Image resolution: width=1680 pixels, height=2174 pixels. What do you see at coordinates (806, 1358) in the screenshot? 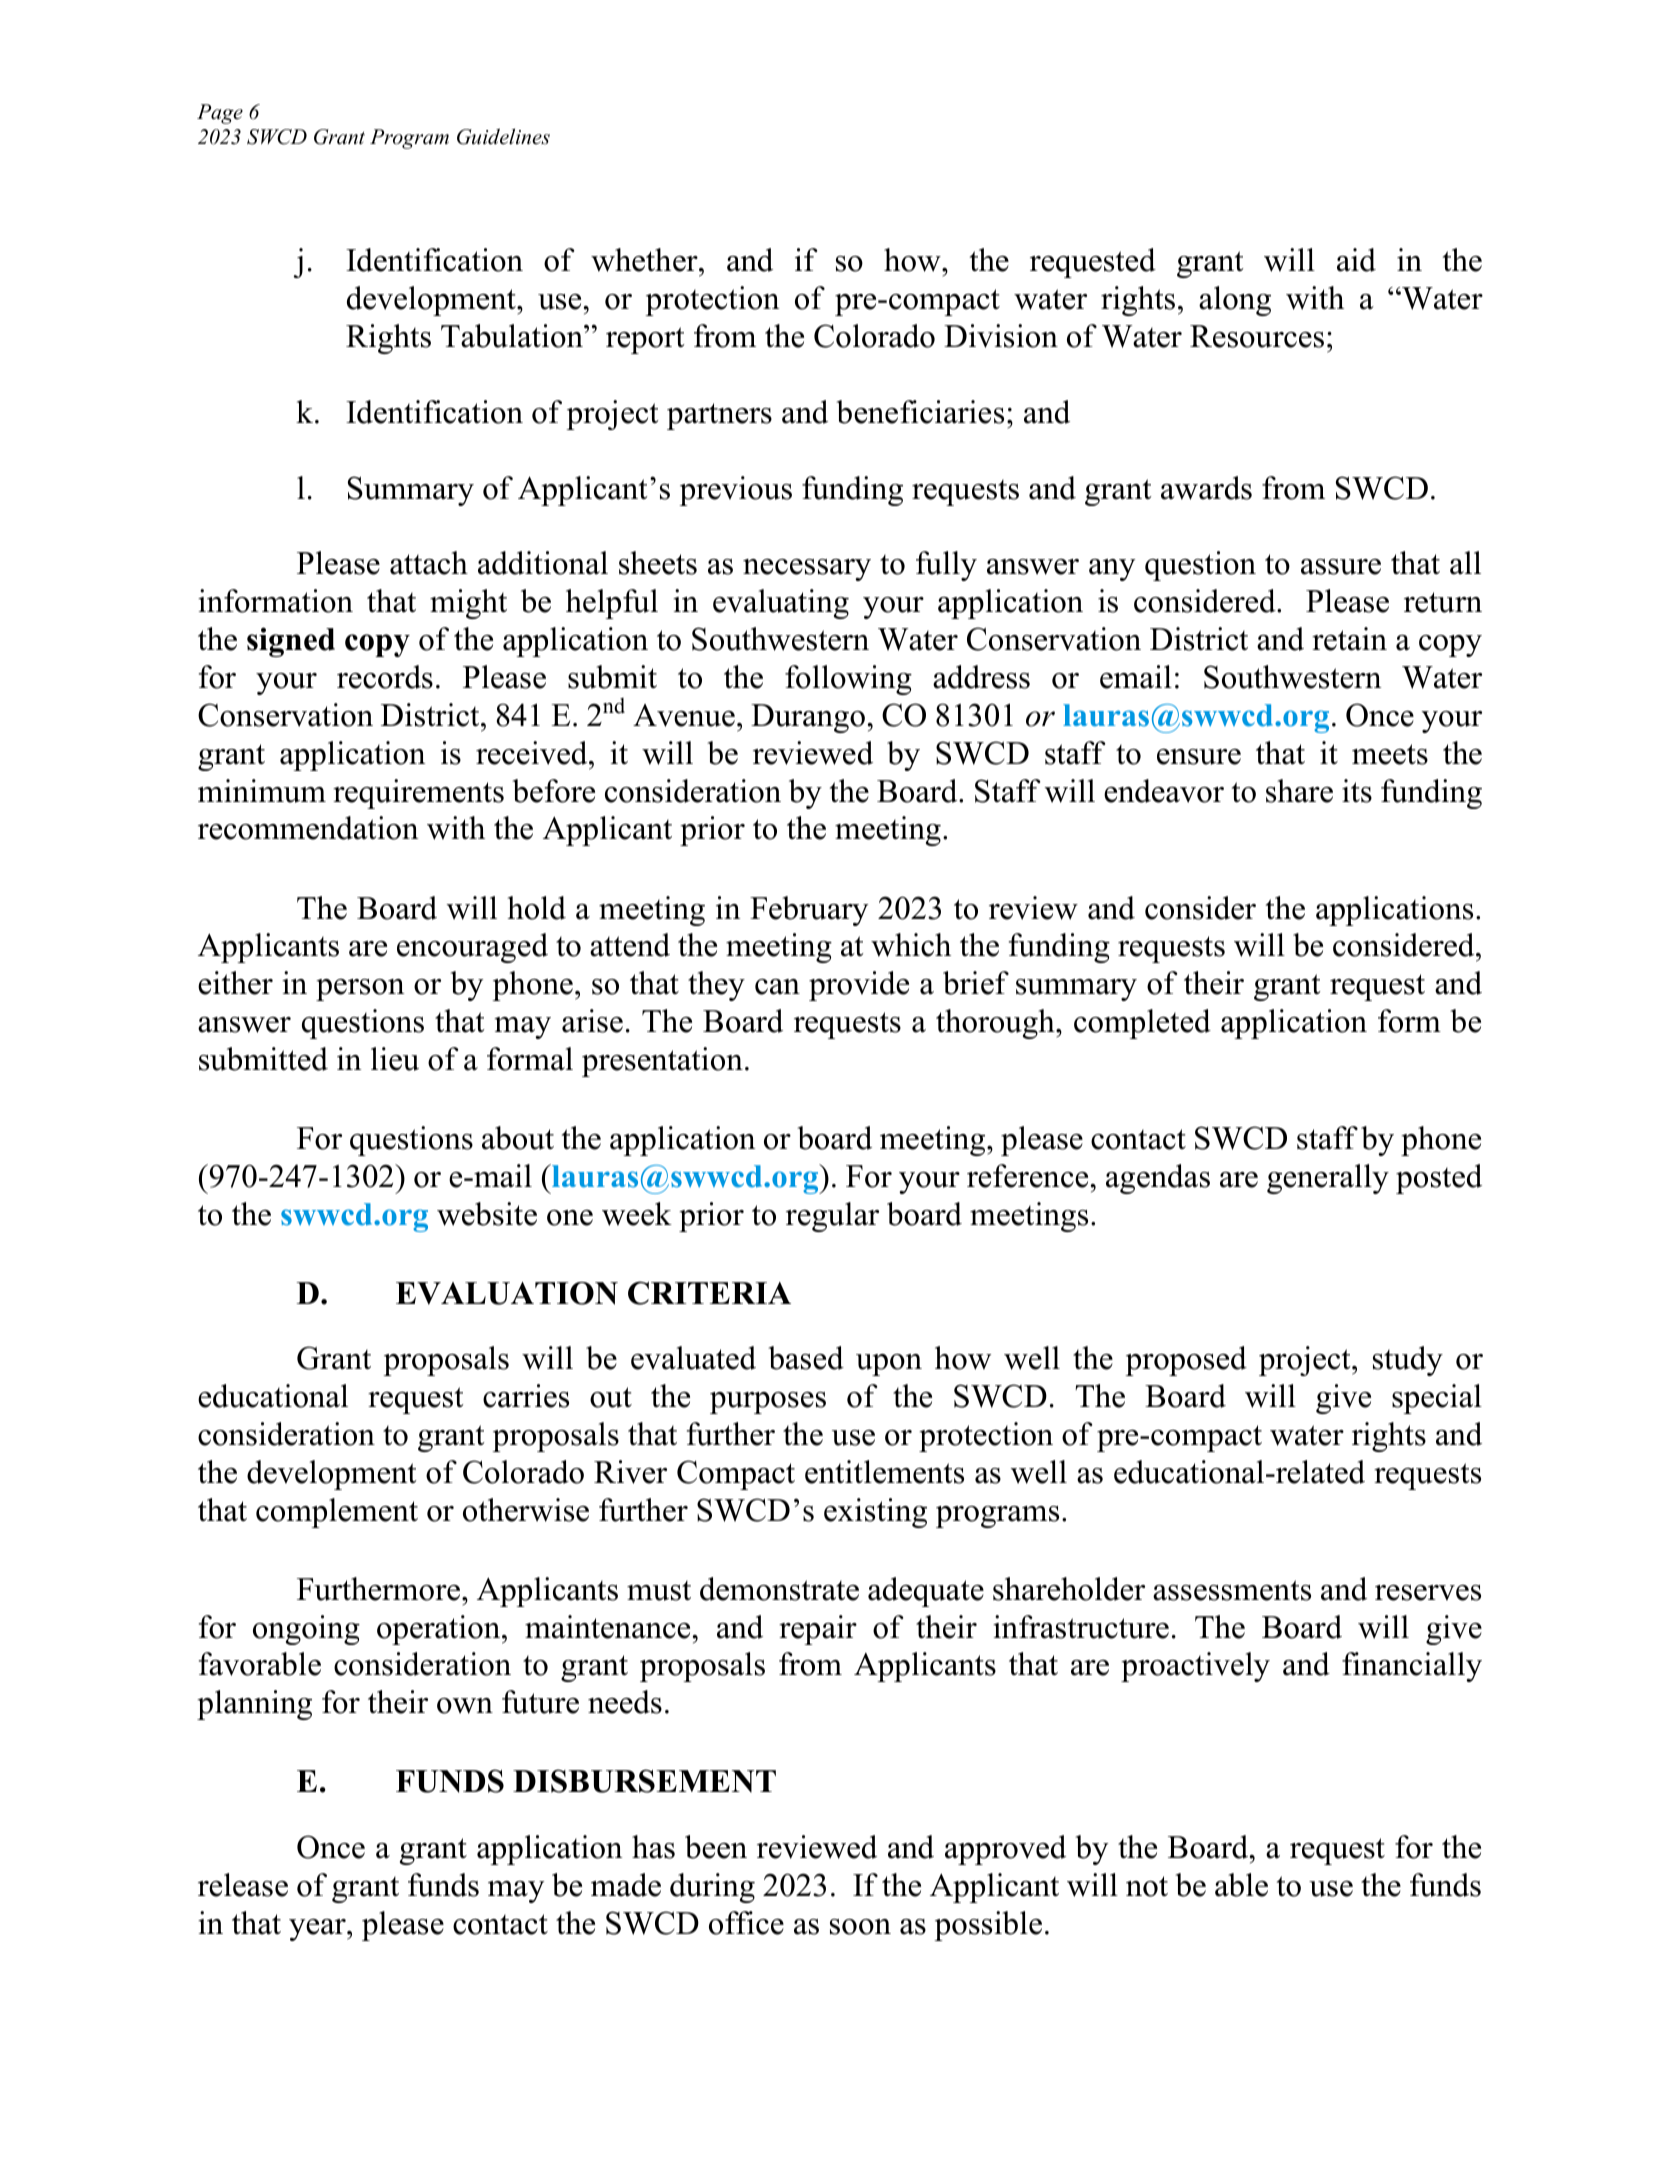
I see `based` at bounding box center [806, 1358].
